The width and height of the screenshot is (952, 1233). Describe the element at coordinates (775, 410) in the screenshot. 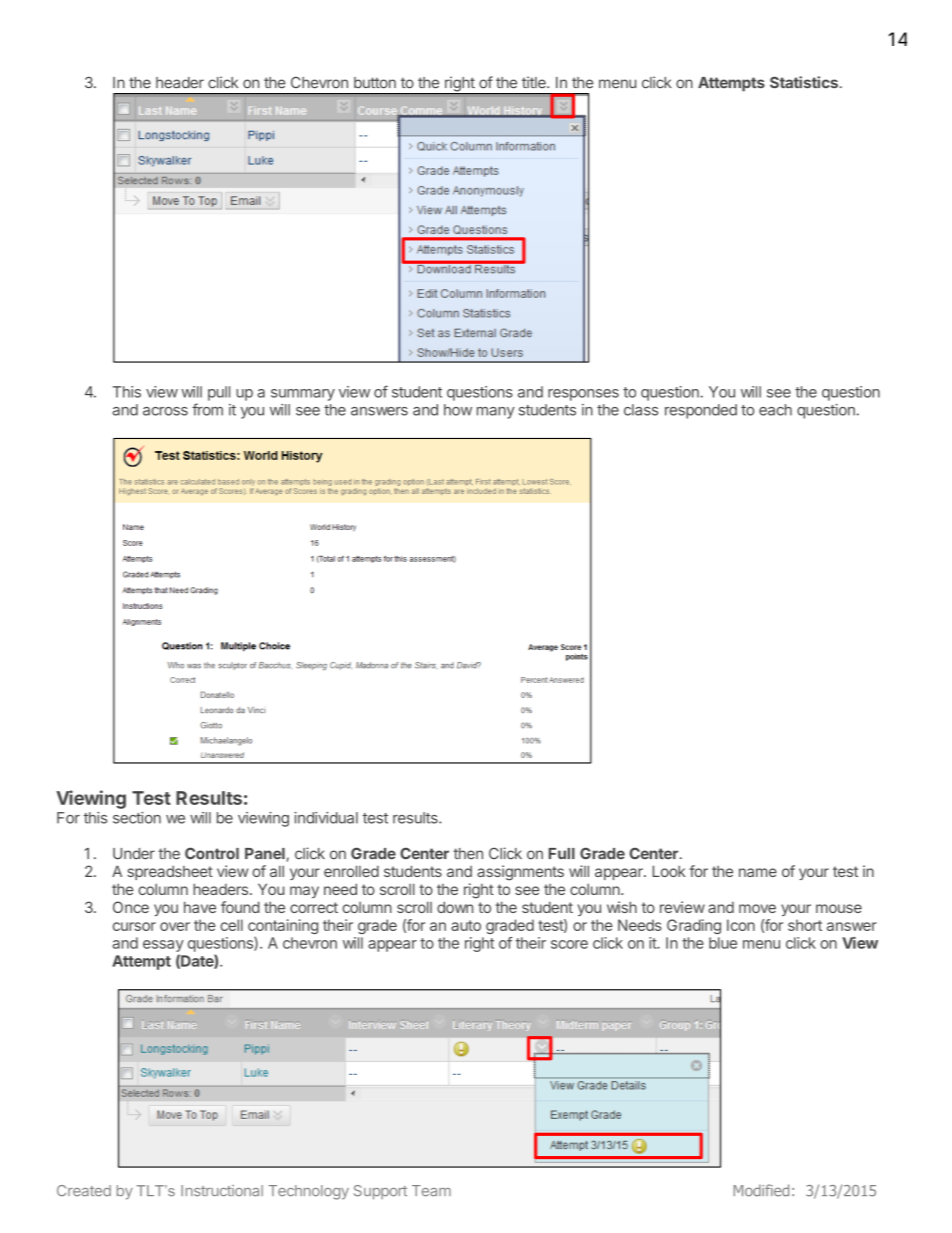

I see `each` at that location.
